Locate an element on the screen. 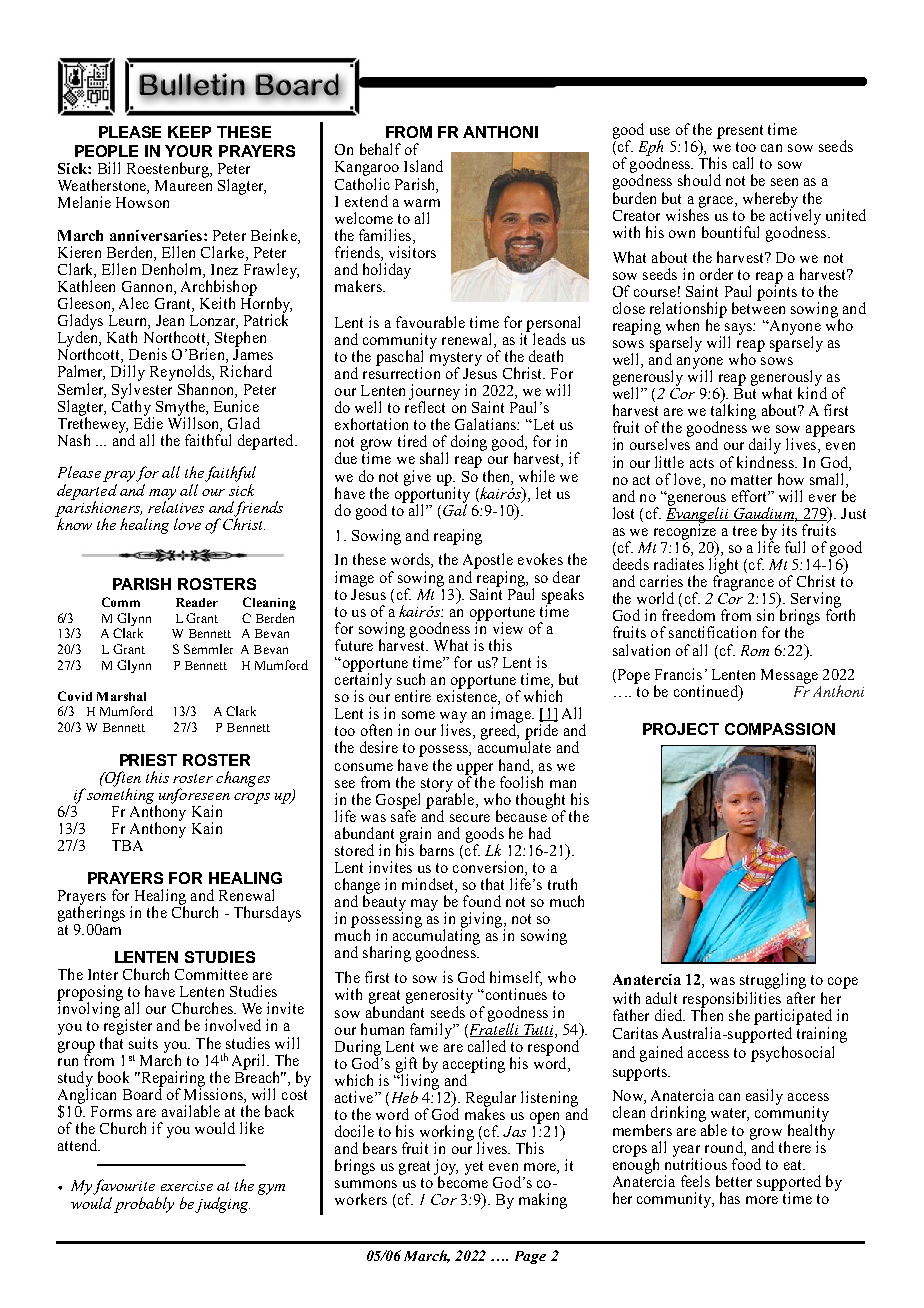 The image size is (924, 1308). mystery is located at coordinates (456, 360).
